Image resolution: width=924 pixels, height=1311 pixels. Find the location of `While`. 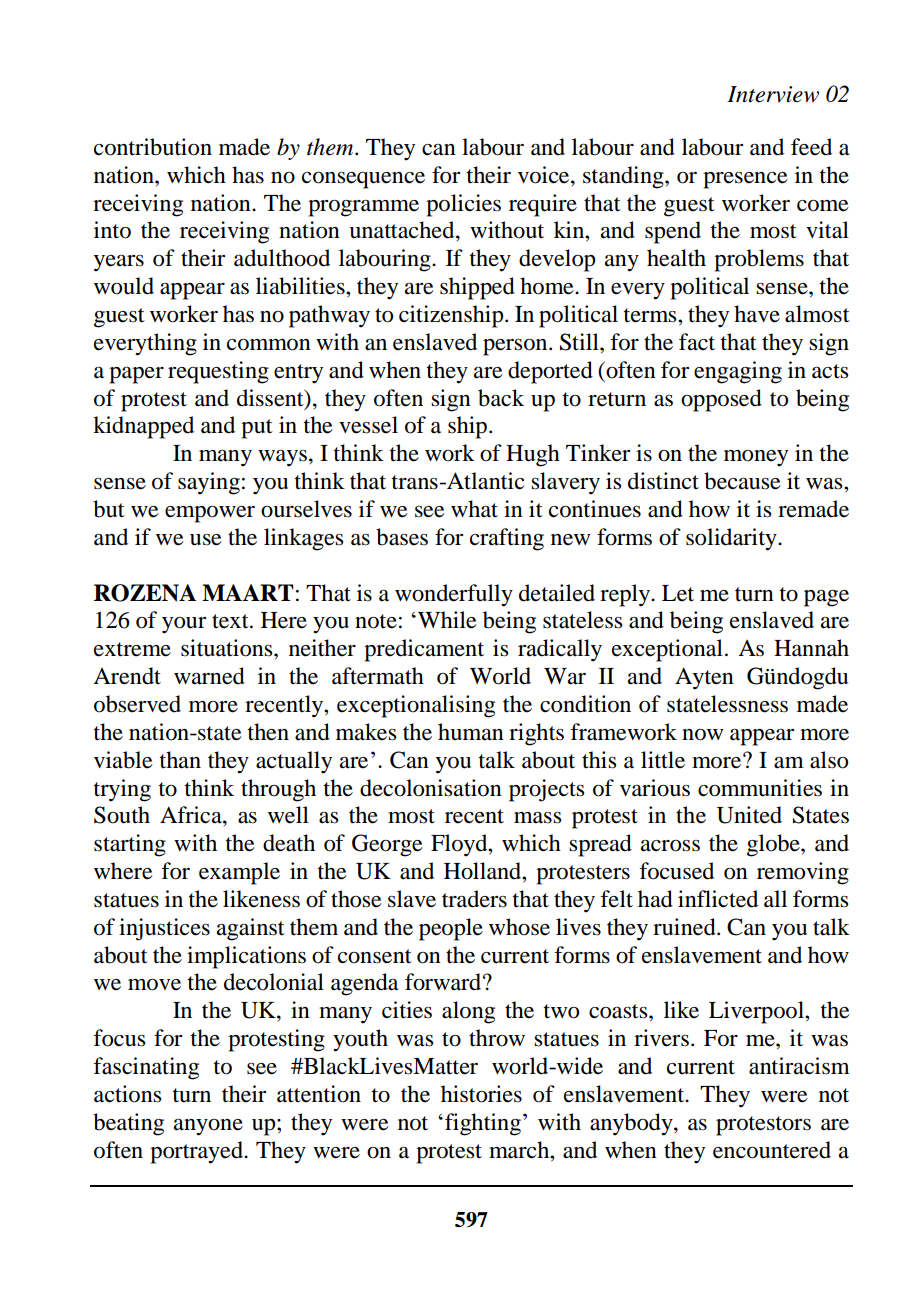

While is located at coordinates (447, 620).
